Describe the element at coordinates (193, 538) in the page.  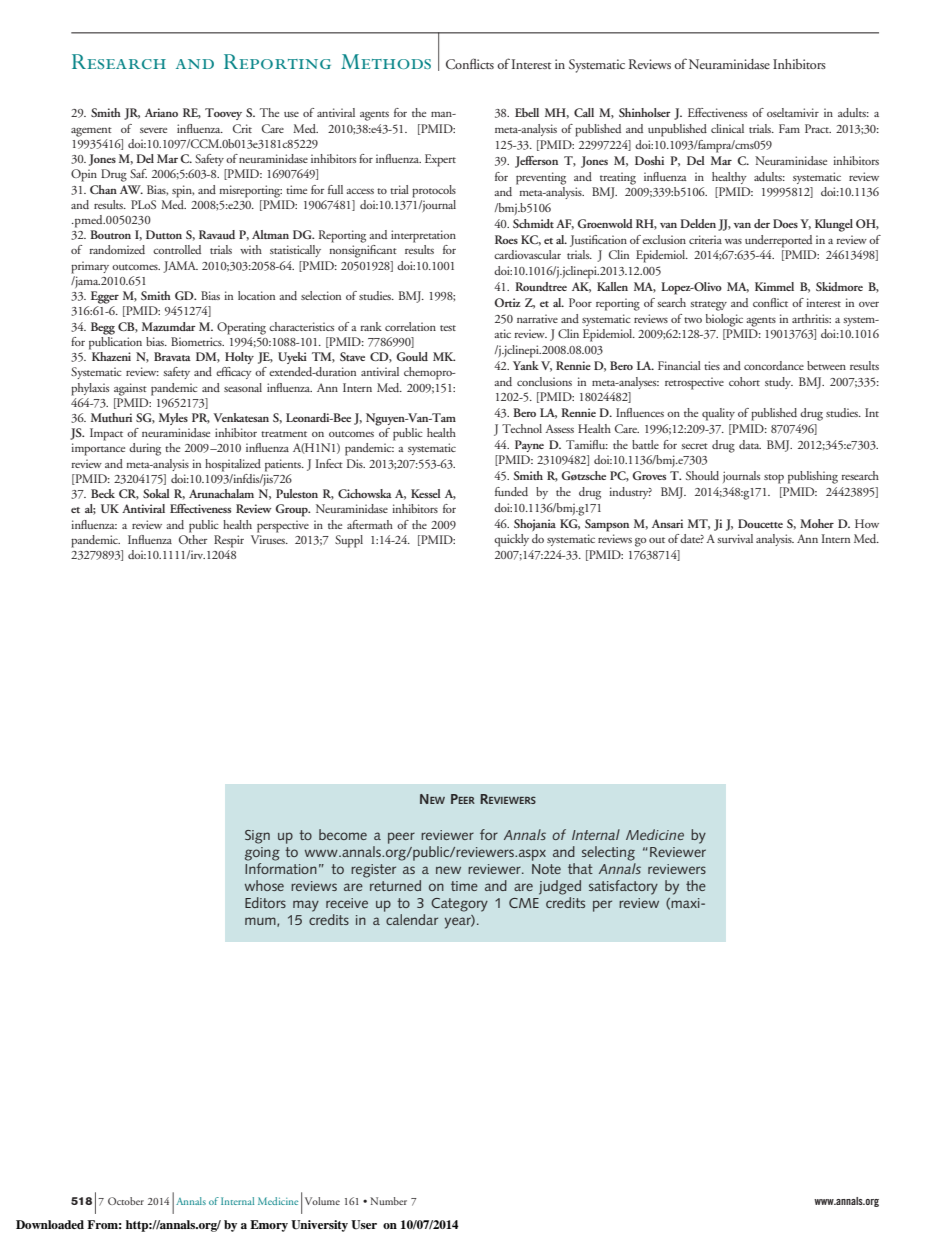
I see `Other` at that location.
